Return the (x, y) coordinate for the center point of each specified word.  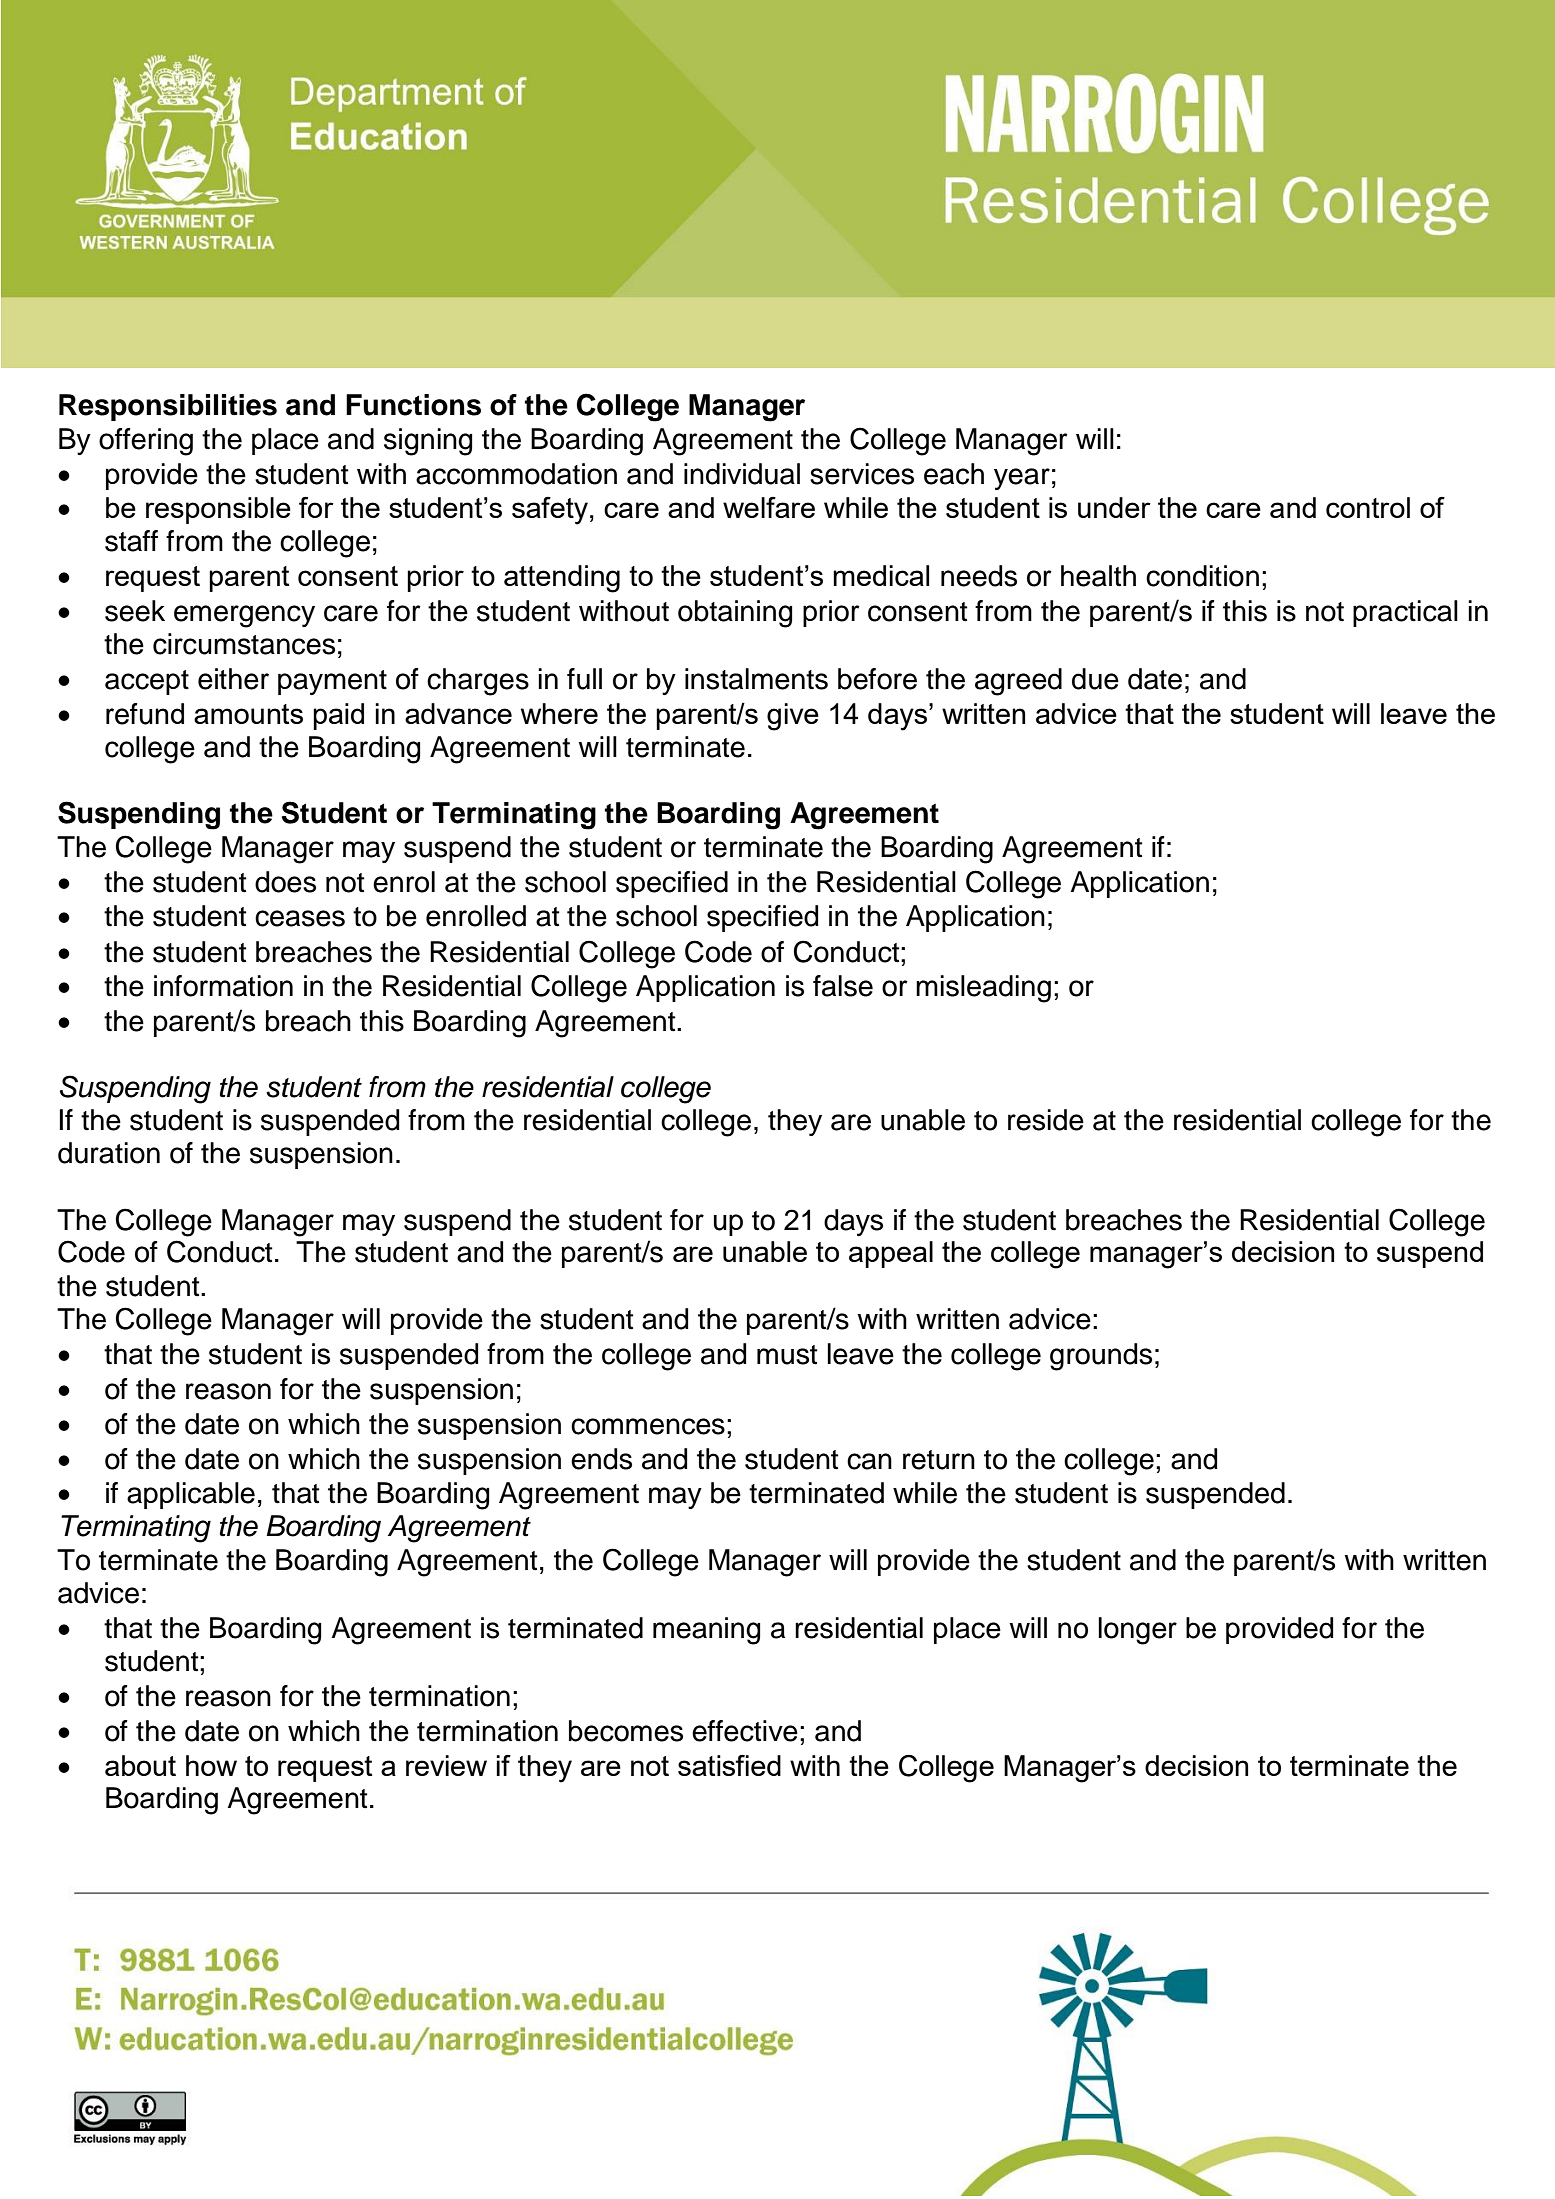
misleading (983, 989)
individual (742, 474)
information (223, 986)
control (1368, 507)
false (843, 986)
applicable (191, 1495)
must (787, 1355)
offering (146, 442)
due (1095, 679)
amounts (248, 714)
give (793, 717)
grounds (1101, 1357)
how (211, 1765)
